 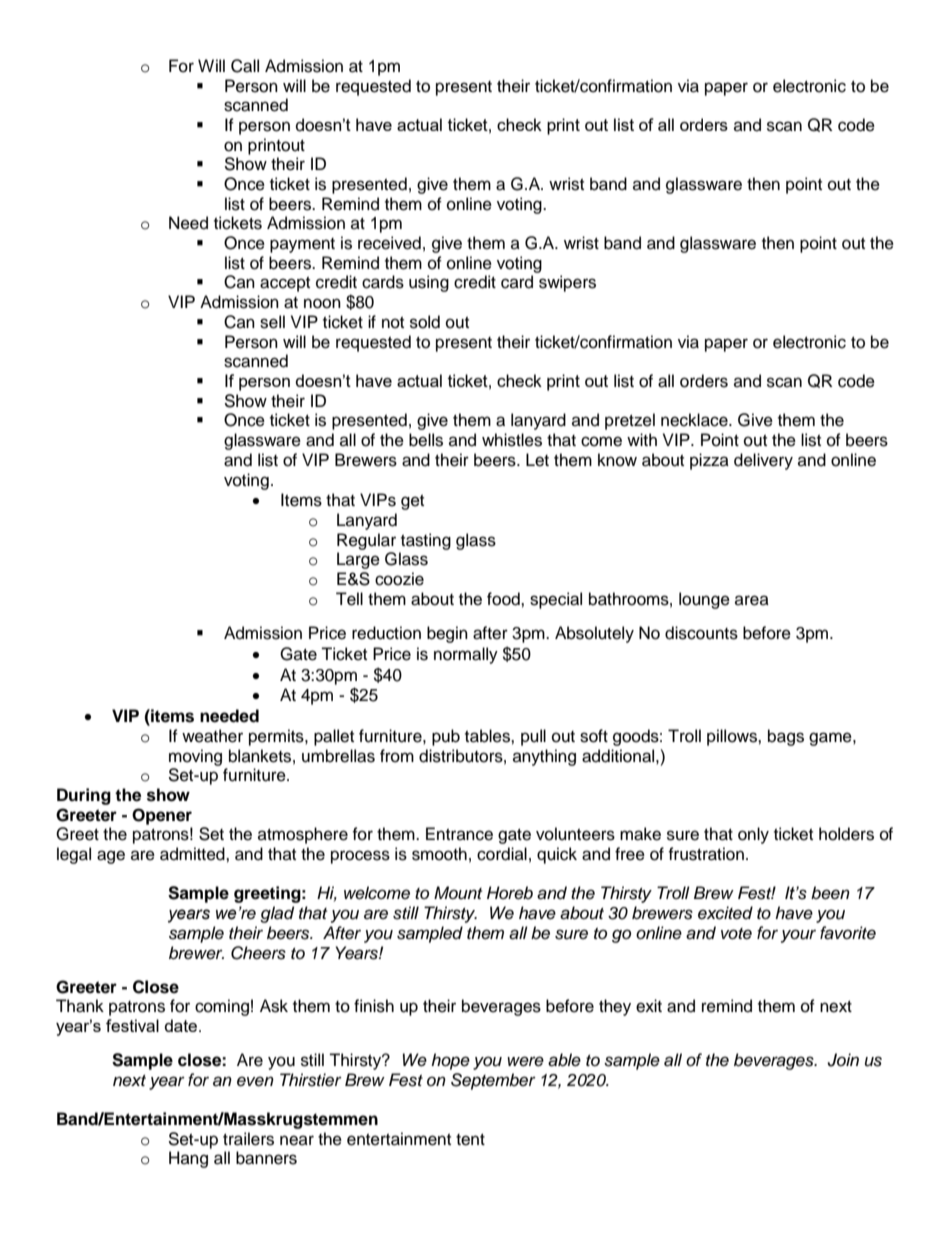 I want to click on received, so click(x=389, y=243).
